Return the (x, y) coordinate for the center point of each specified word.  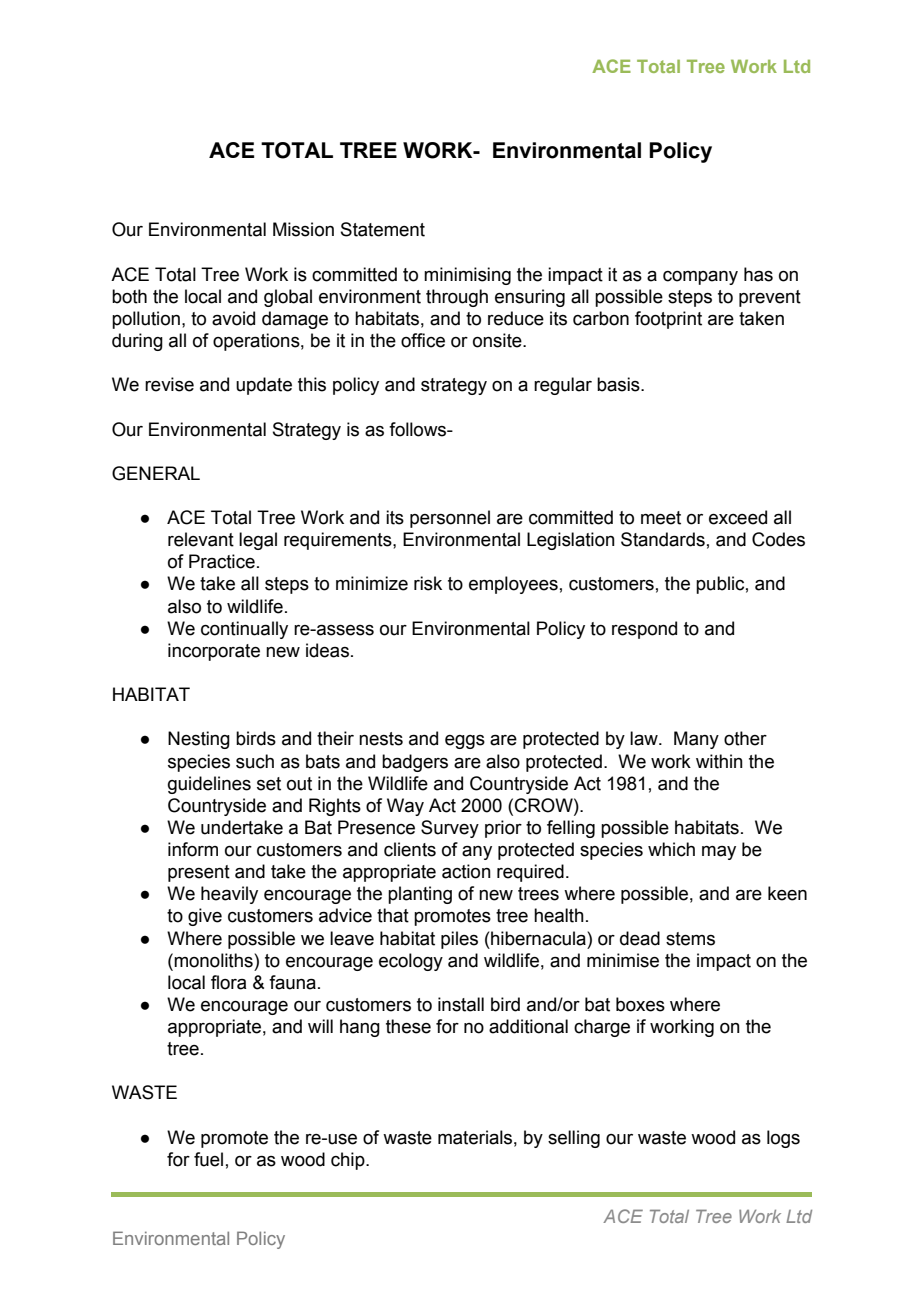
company (700, 278)
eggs (465, 742)
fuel (208, 1159)
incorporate (214, 652)
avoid (233, 318)
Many (696, 740)
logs (783, 1139)
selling (574, 1139)
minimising (467, 276)
